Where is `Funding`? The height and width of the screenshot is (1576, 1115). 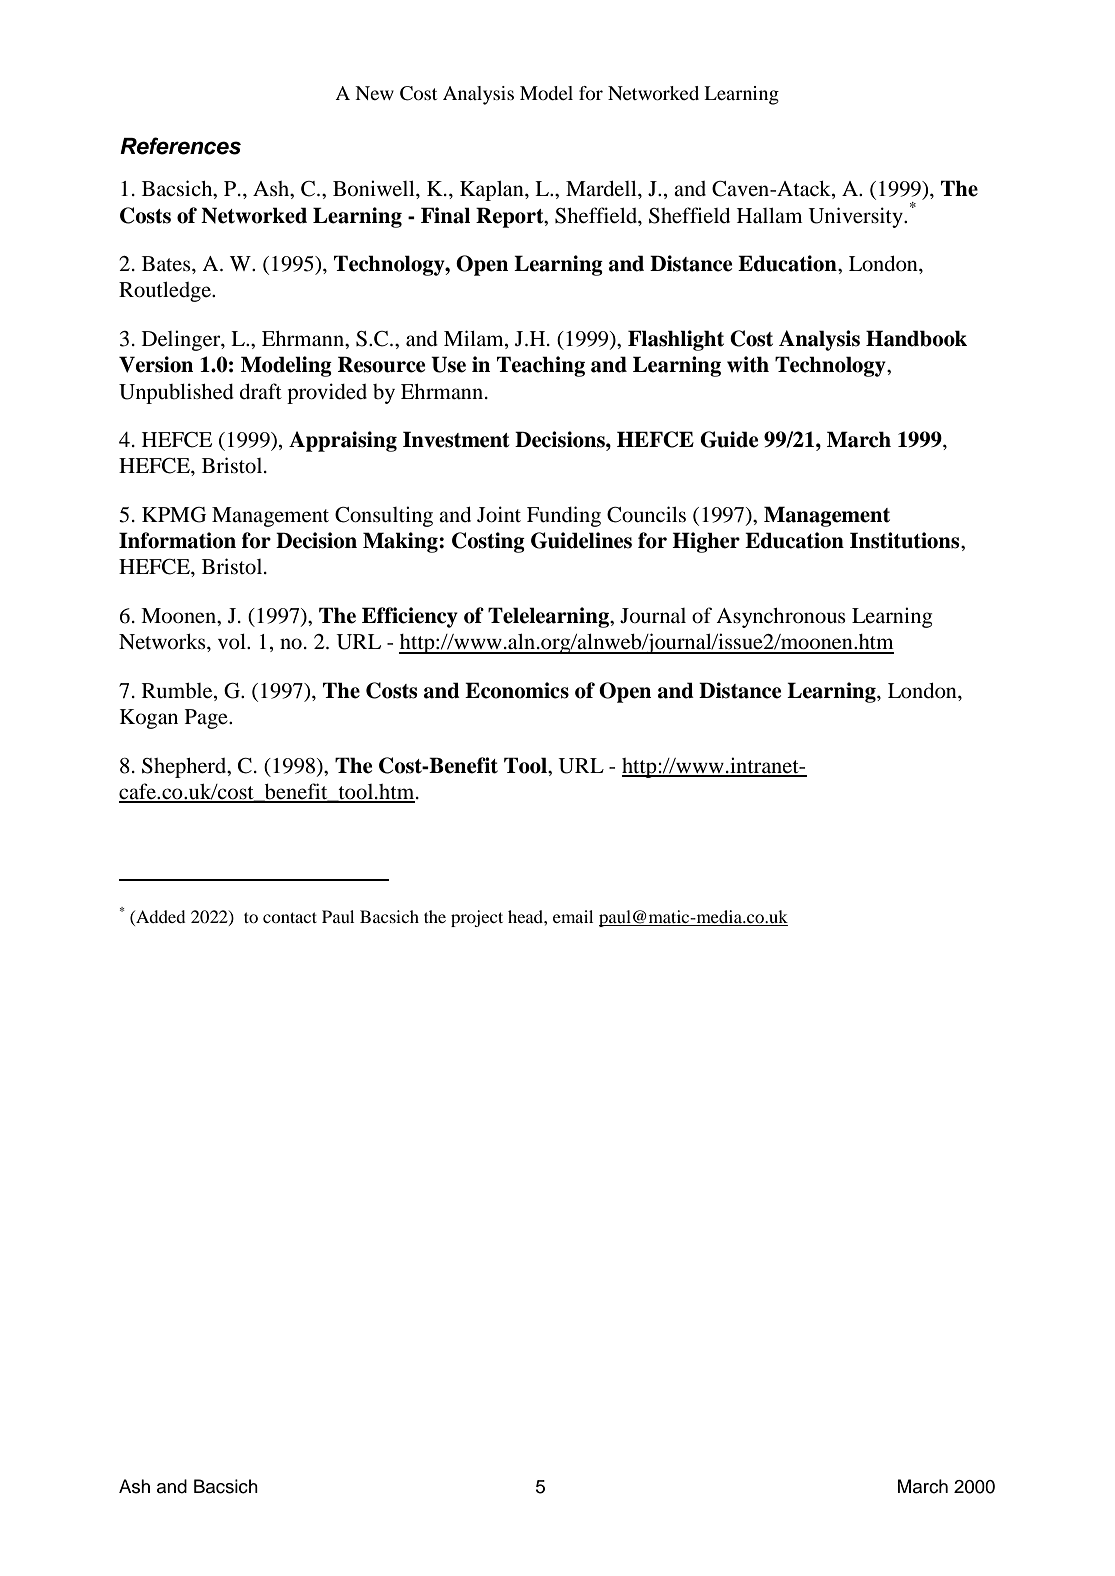 Funding is located at coordinates (564, 516).
